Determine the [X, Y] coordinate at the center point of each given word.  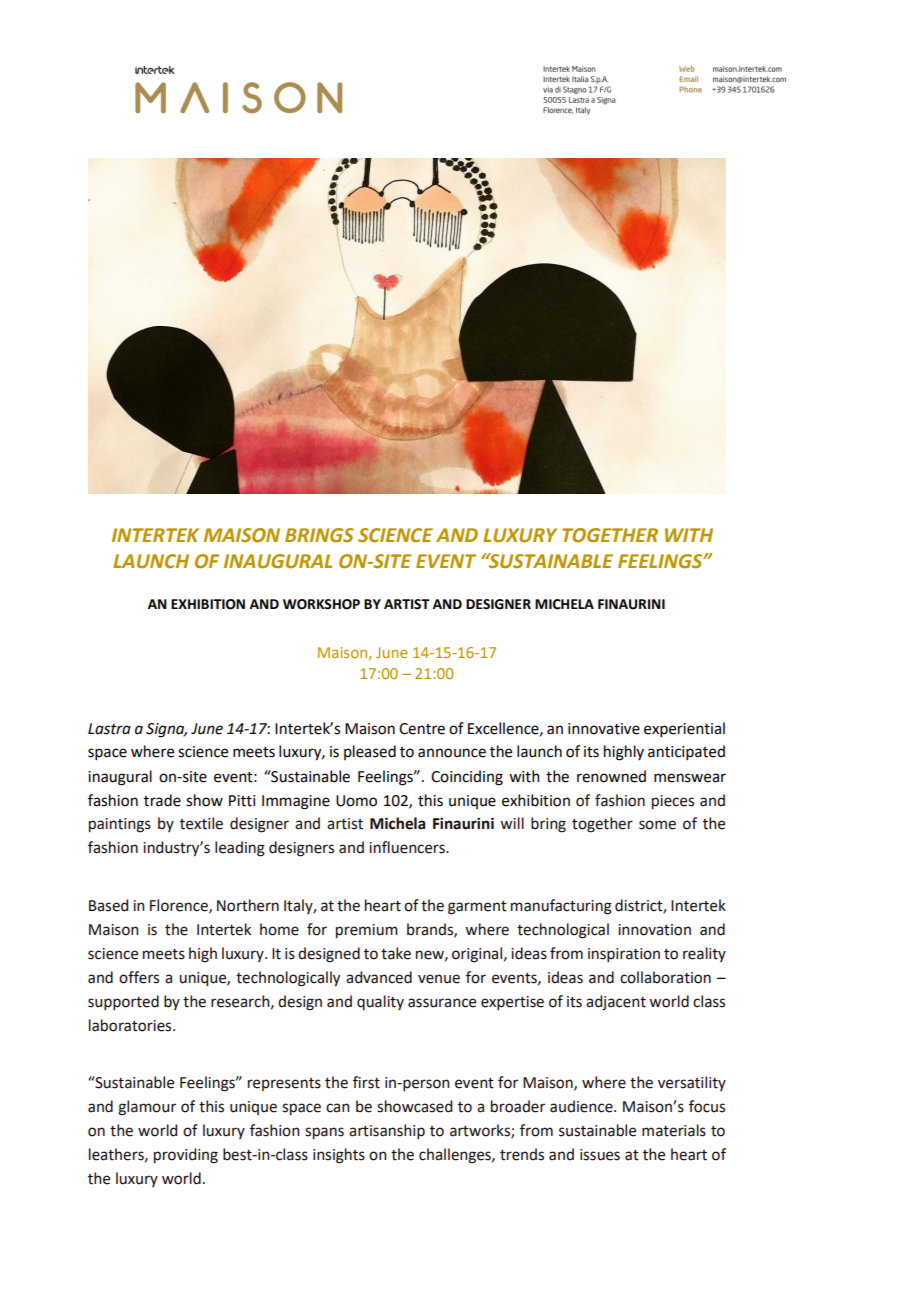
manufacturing [561, 907]
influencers [408, 847]
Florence [180, 906]
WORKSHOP [321, 604]
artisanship [387, 1131]
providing [186, 1156]
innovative [604, 729]
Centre [422, 729]
